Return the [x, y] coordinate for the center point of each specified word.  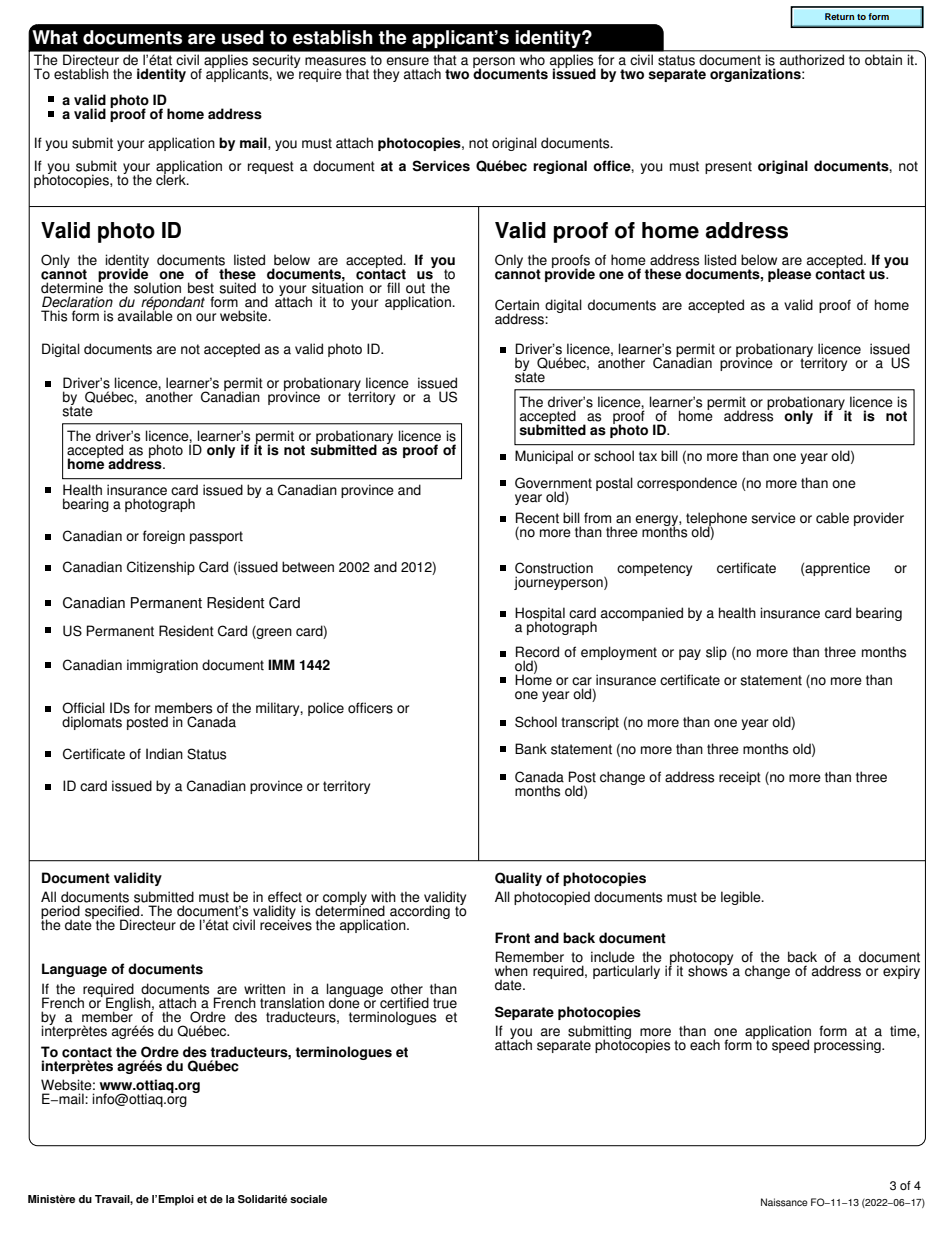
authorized [812, 60]
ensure [407, 61]
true [445, 1003]
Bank [531, 748]
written [264, 989]
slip [716, 653]
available [145, 315]
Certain [517, 305]
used [243, 37]
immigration [162, 666]
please [789, 275]
